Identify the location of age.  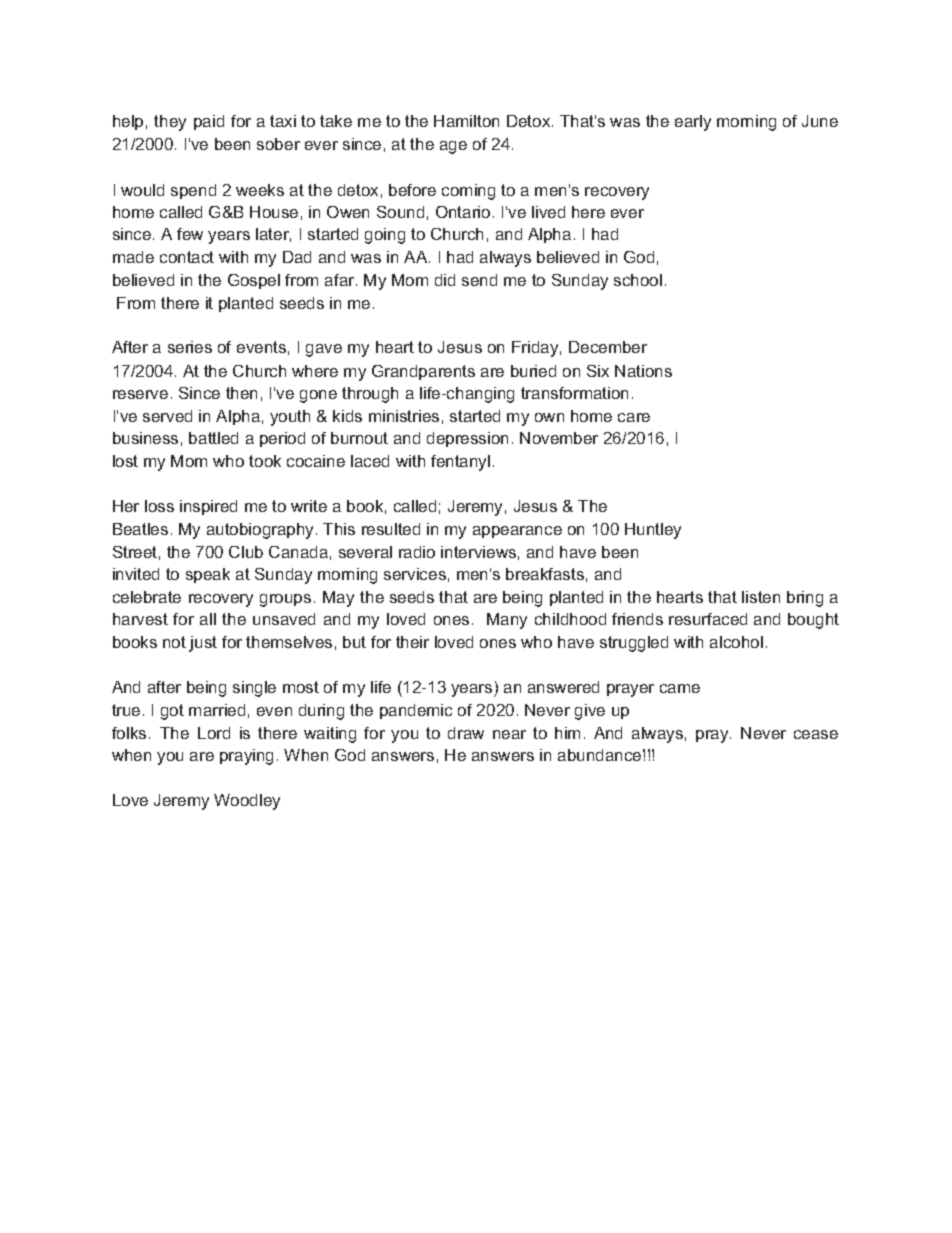
(453, 147).
